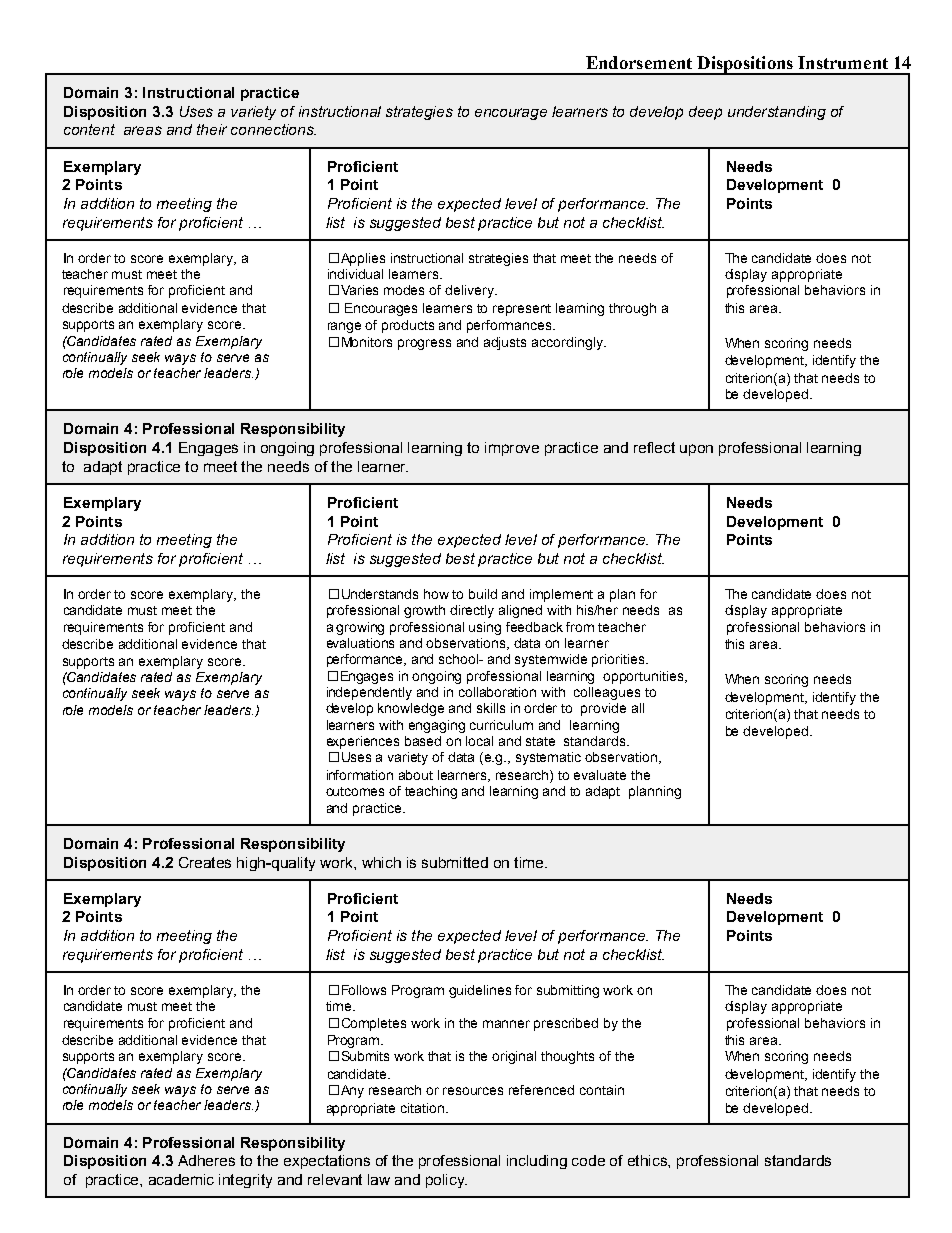 This screenshot has height=1233, width=952. What do you see at coordinates (455, 862) in the screenshot?
I see `submitted` at bounding box center [455, 862].
